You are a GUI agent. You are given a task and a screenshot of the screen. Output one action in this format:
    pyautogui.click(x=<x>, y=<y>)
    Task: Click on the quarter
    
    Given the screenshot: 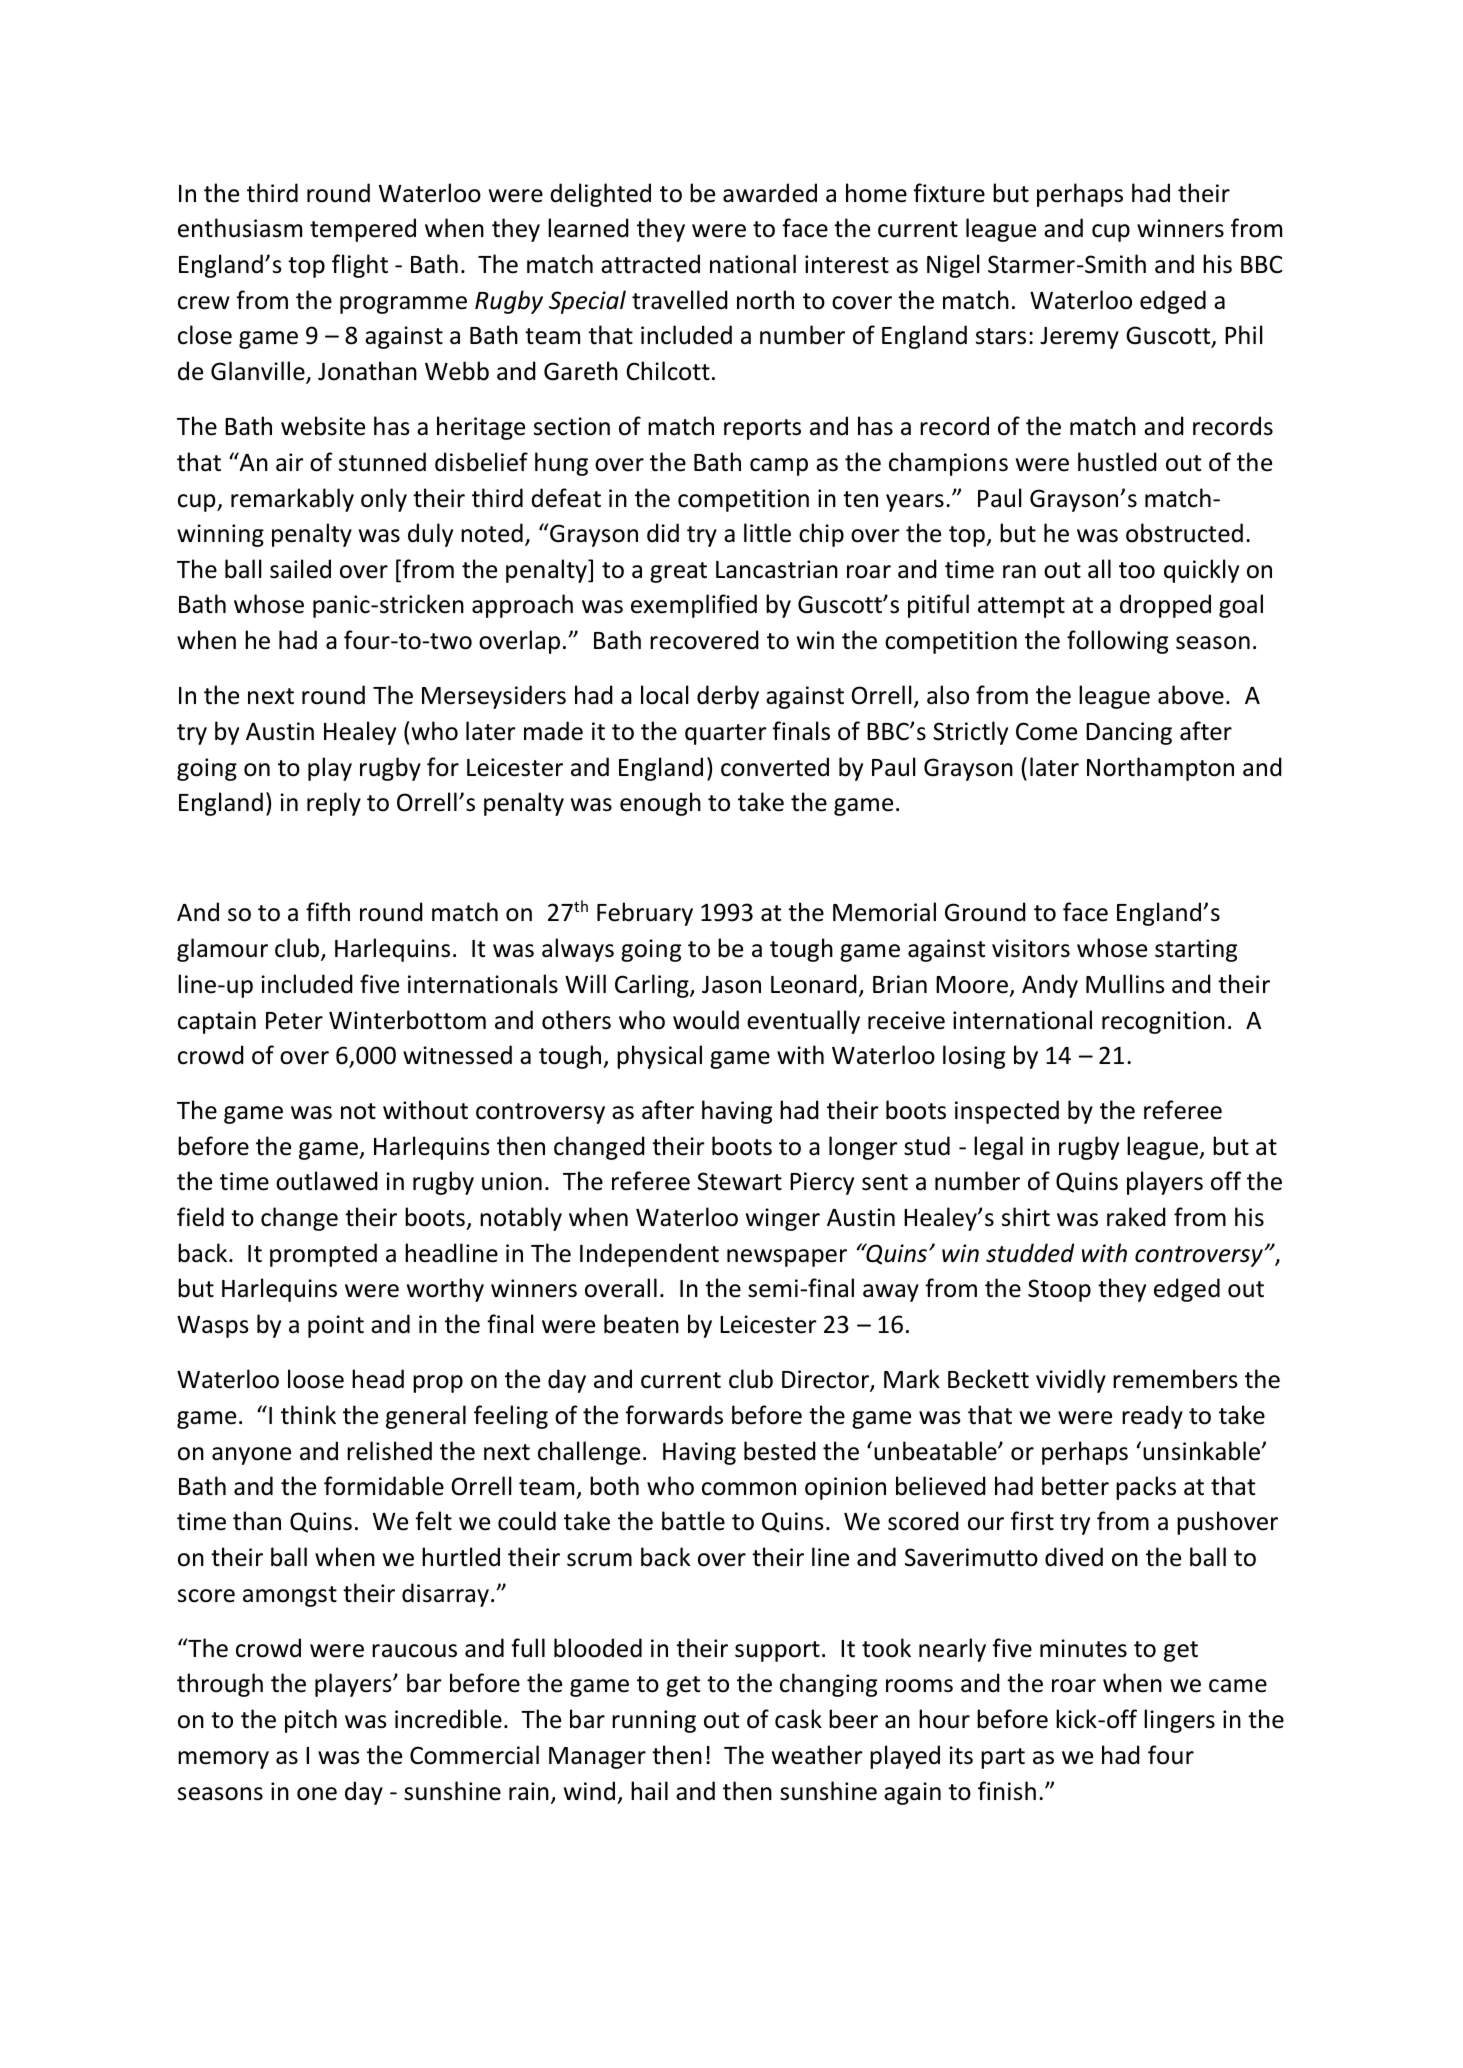 What is the action you would take?
    pyautogui.click(x=726, y=734)
